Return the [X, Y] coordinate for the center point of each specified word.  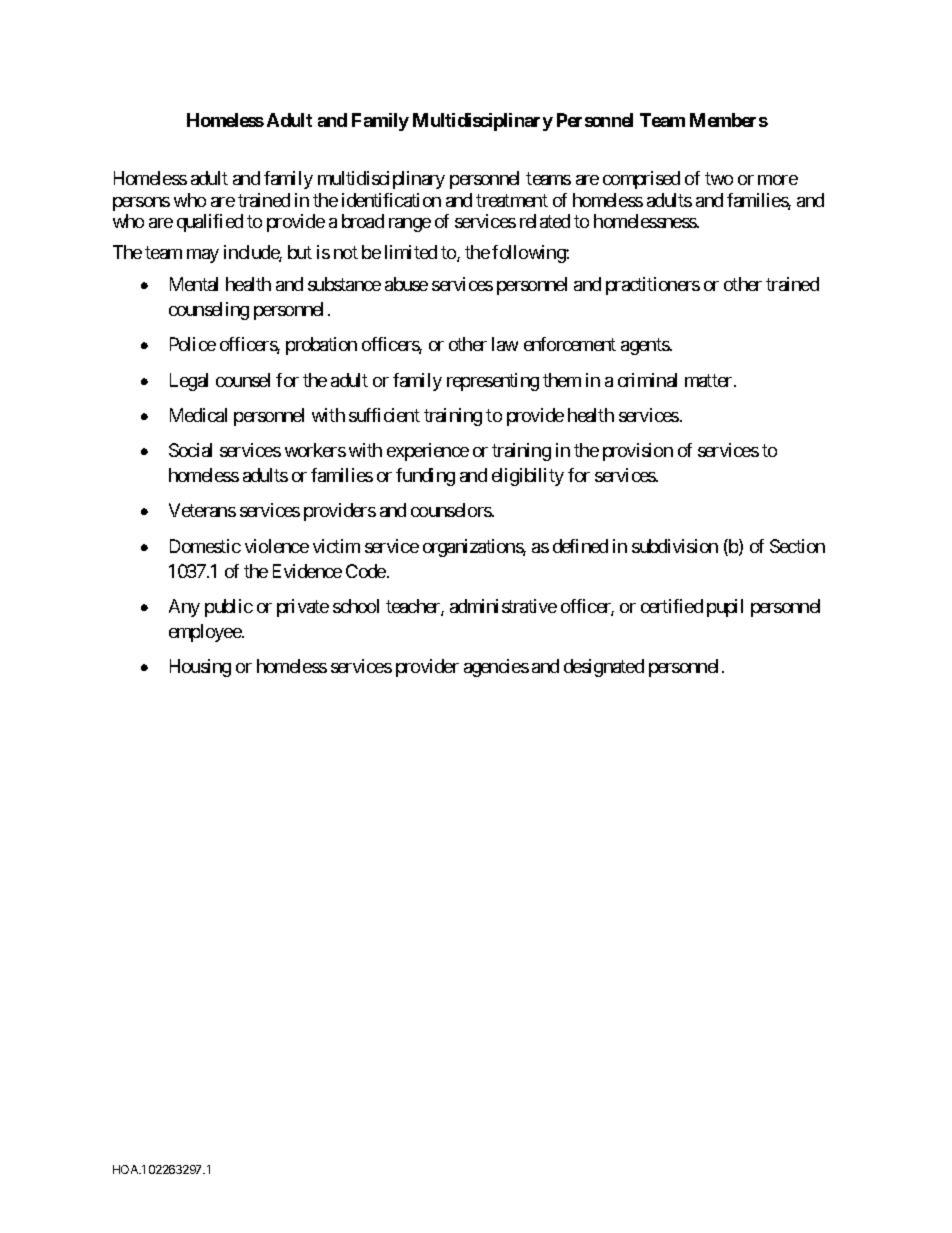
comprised [641, 180]
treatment [512, 200]
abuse [406, 284]
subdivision [675, 546]
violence [277, 546]
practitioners [653, 286]
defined [580, 546]
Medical [198, 415]
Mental [194, 284]
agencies [496, 668]
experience [428, 452]
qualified [210, 223]
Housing [200, 668]
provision [638, 452]
